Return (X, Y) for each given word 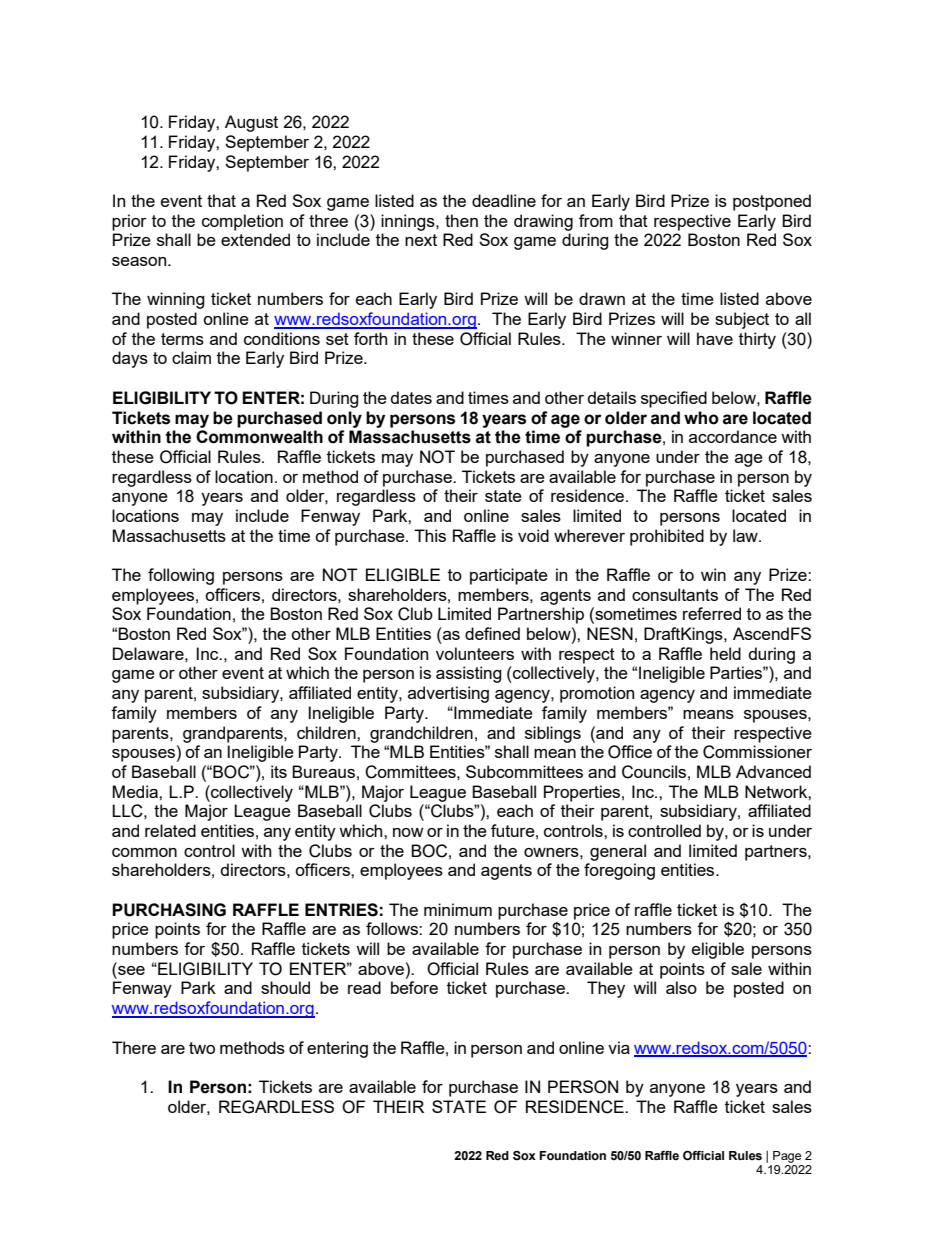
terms (182, 339)
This (430, 535)
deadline (504, 200)
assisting (469, 674)
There (134, 1047)
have (715, 338)
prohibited (667, 537)
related (170, 830)
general (618, 852)
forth (370, 338)
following (181, 576)
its (279, 771)
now (408, 832)
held (725, 653)
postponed (772, 202)
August (251, 123)
